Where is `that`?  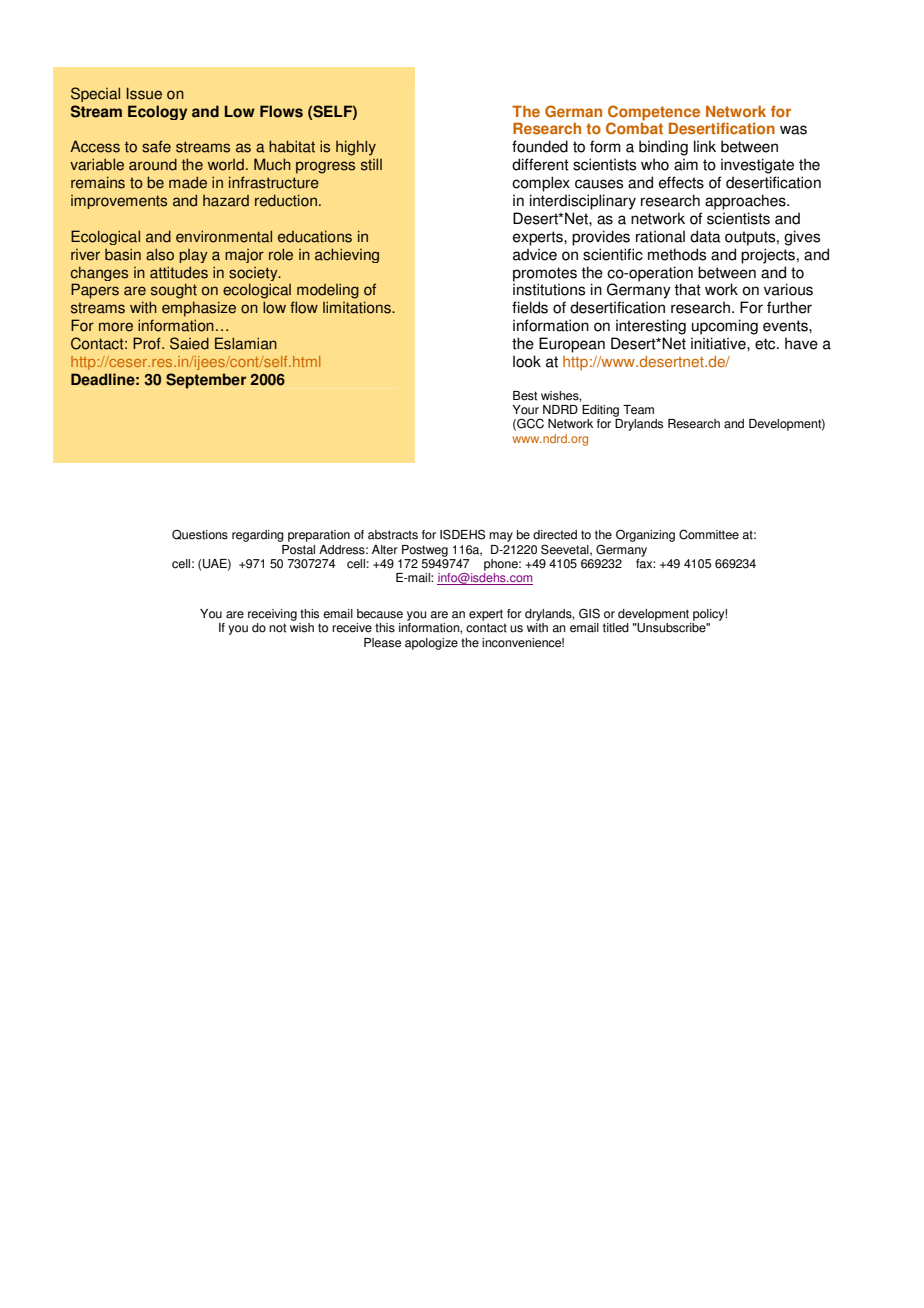 that is located at coordinates (687, 289).
